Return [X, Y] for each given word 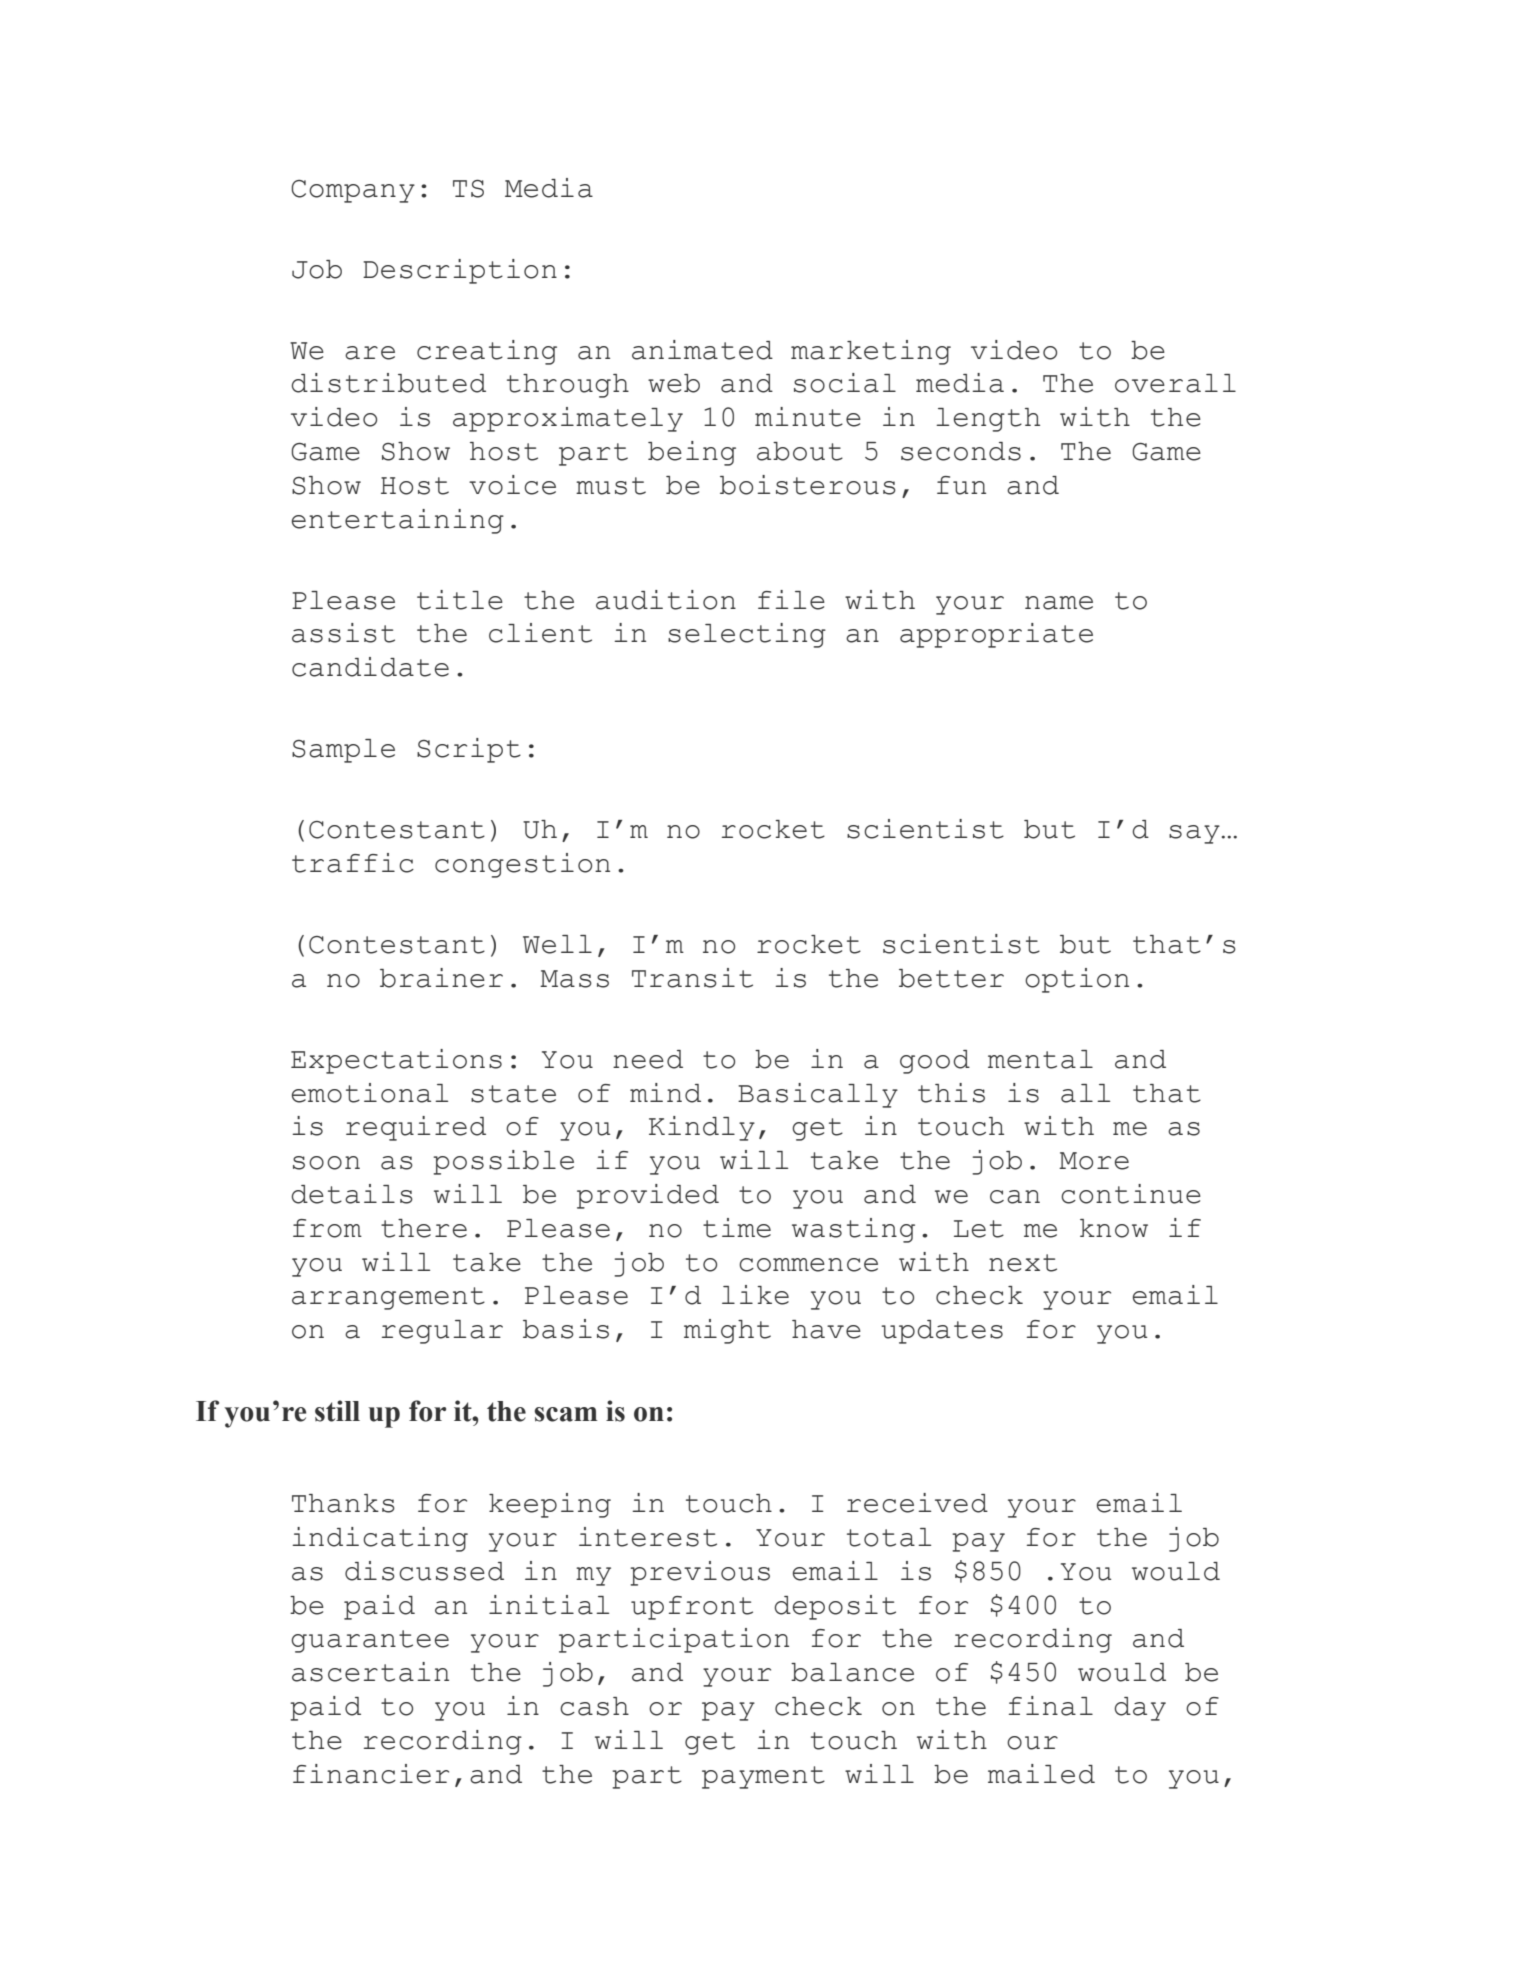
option [1077, 980]
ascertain [370, 1672]
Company [353, 191]
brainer [441, 978]
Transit [692, 978]
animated [702, 350]
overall [1175, 383]
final [1051, 1706]
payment [763, 1777]
